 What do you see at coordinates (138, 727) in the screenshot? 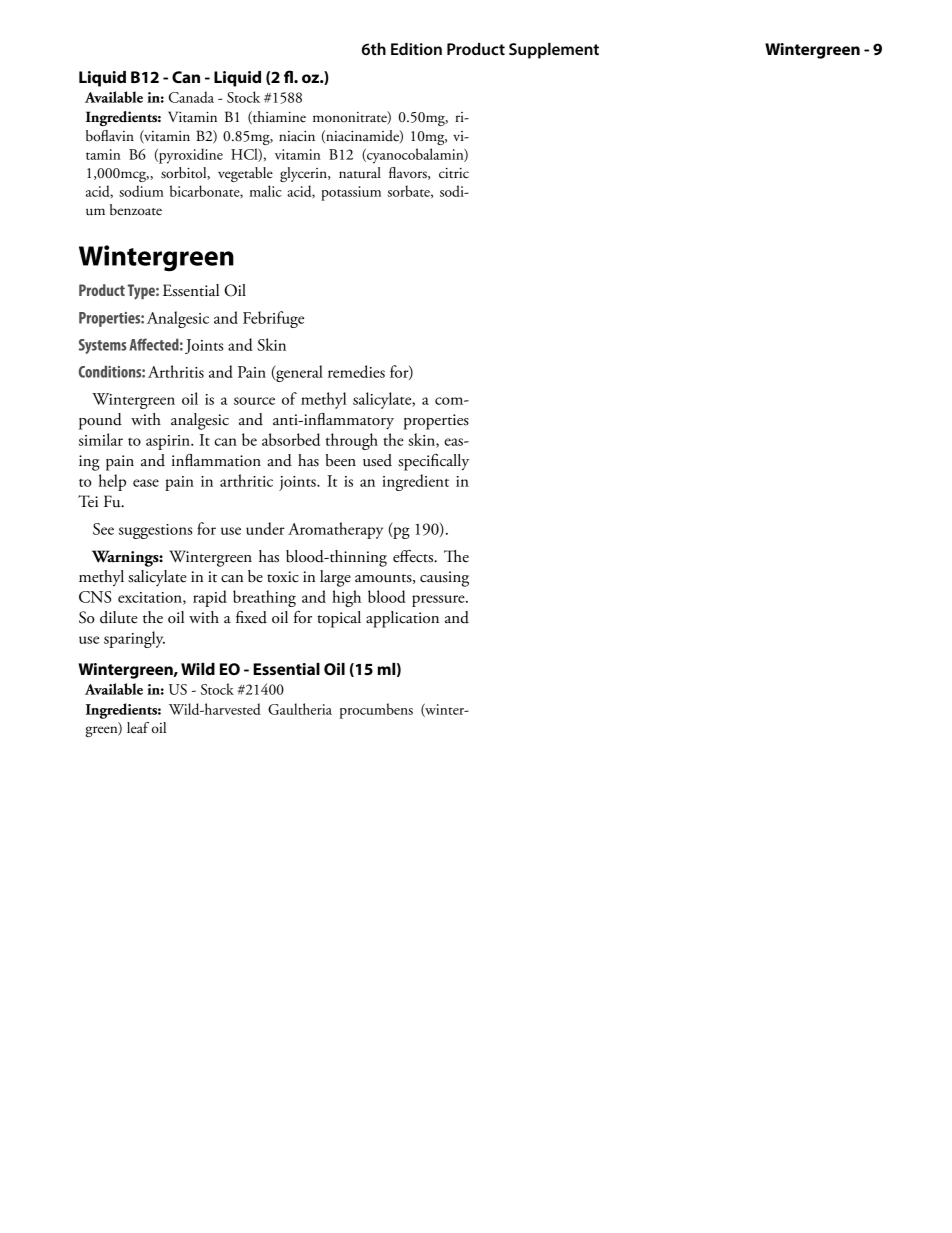
I see `leaf` at bounding box center [138, 727].
